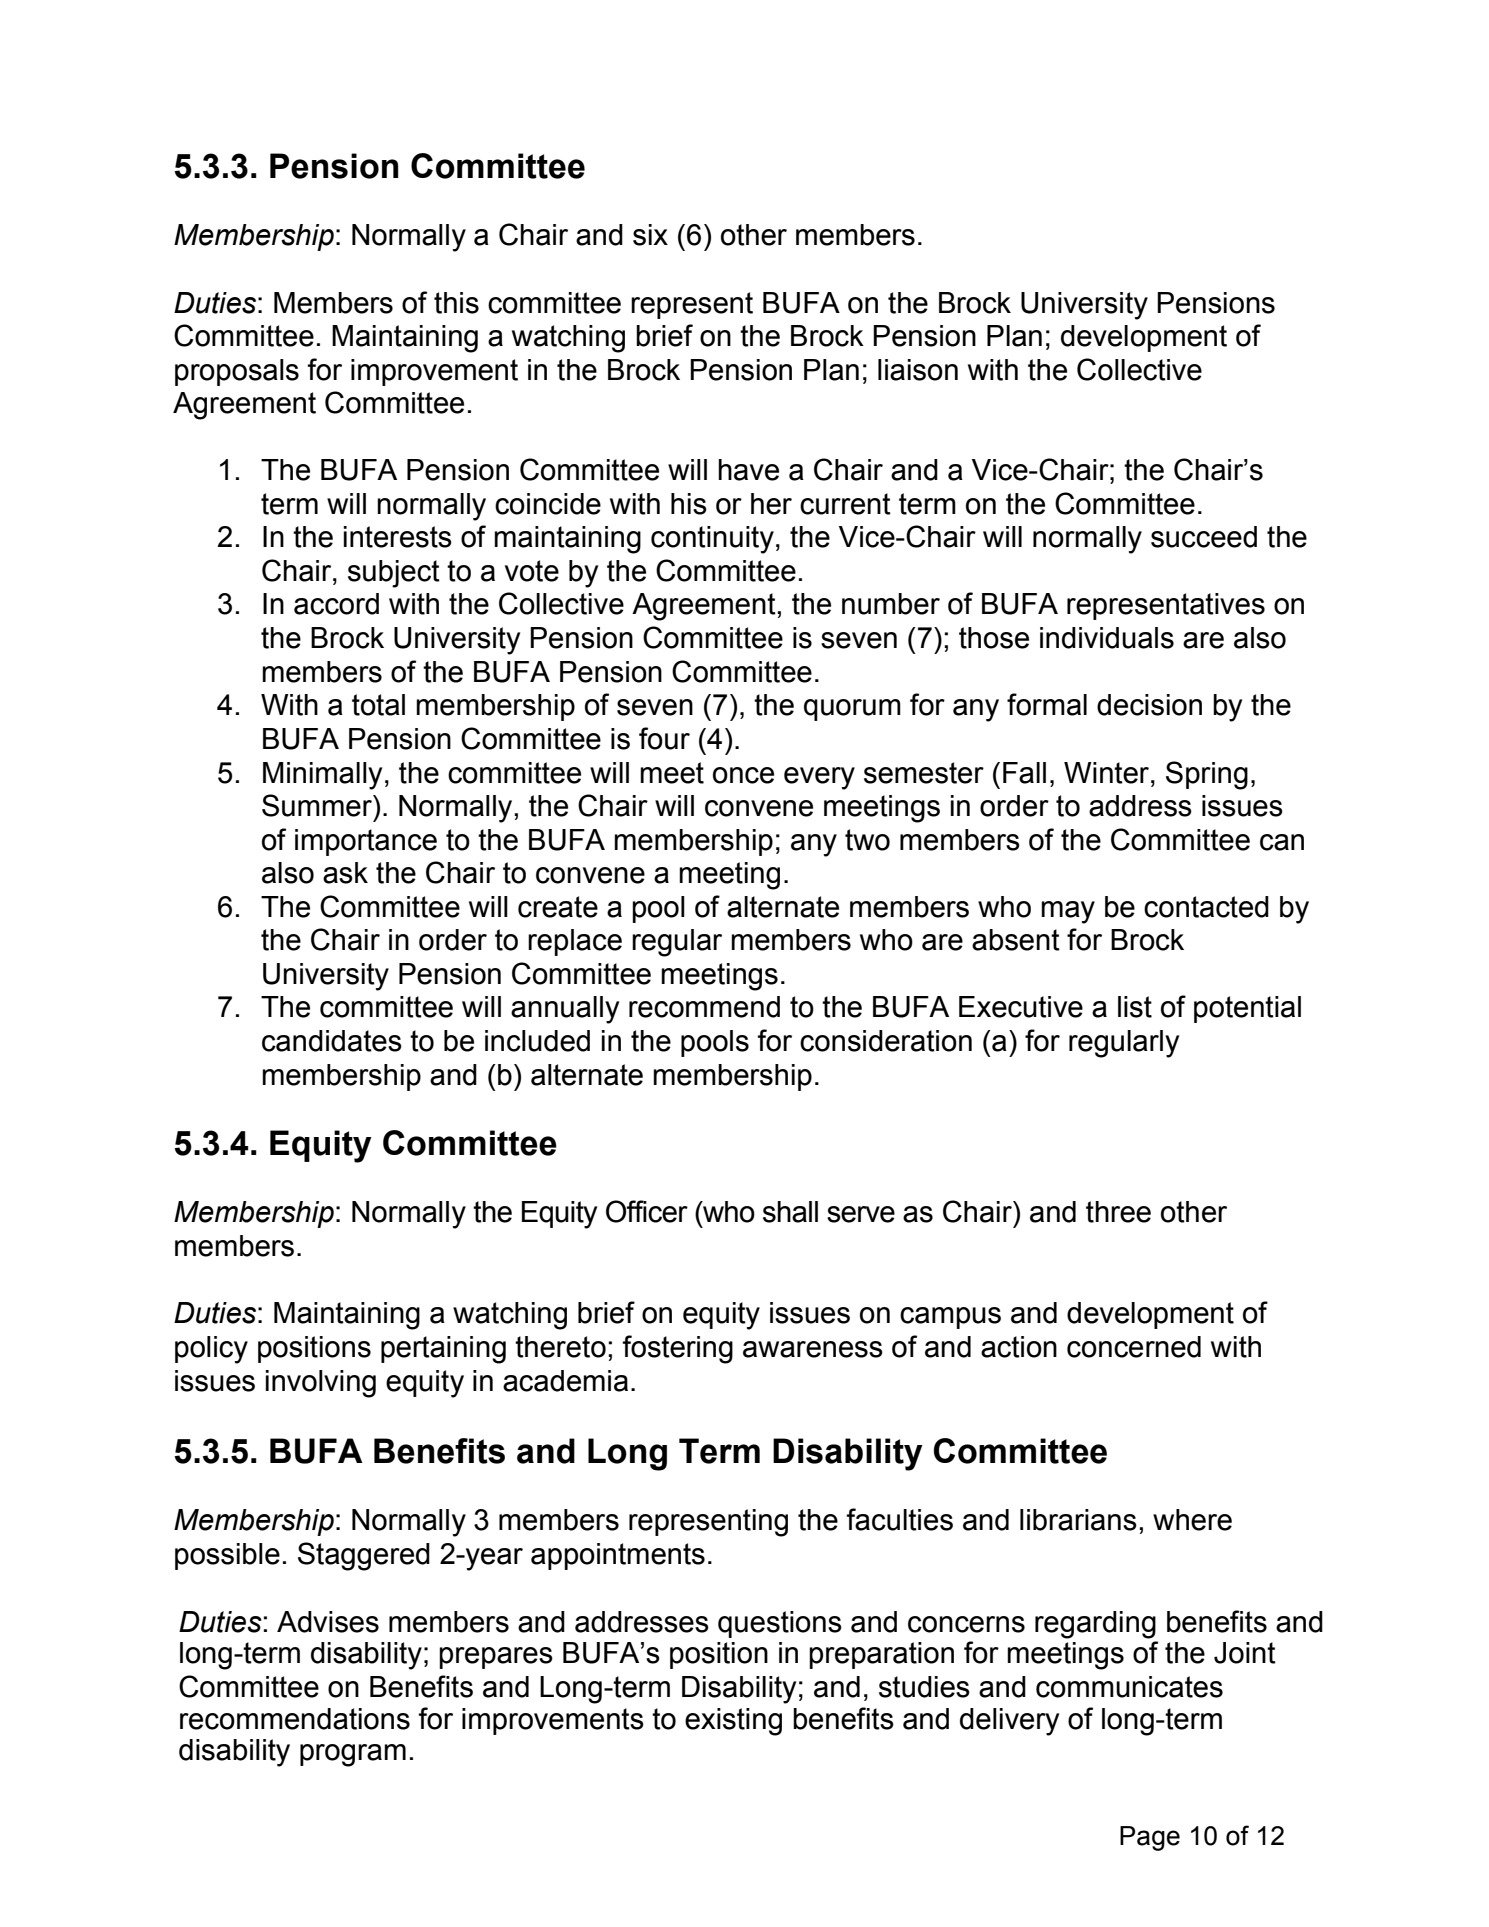  Describe the element at coordinates (664, 738) in the document. I see `four` at that location.
